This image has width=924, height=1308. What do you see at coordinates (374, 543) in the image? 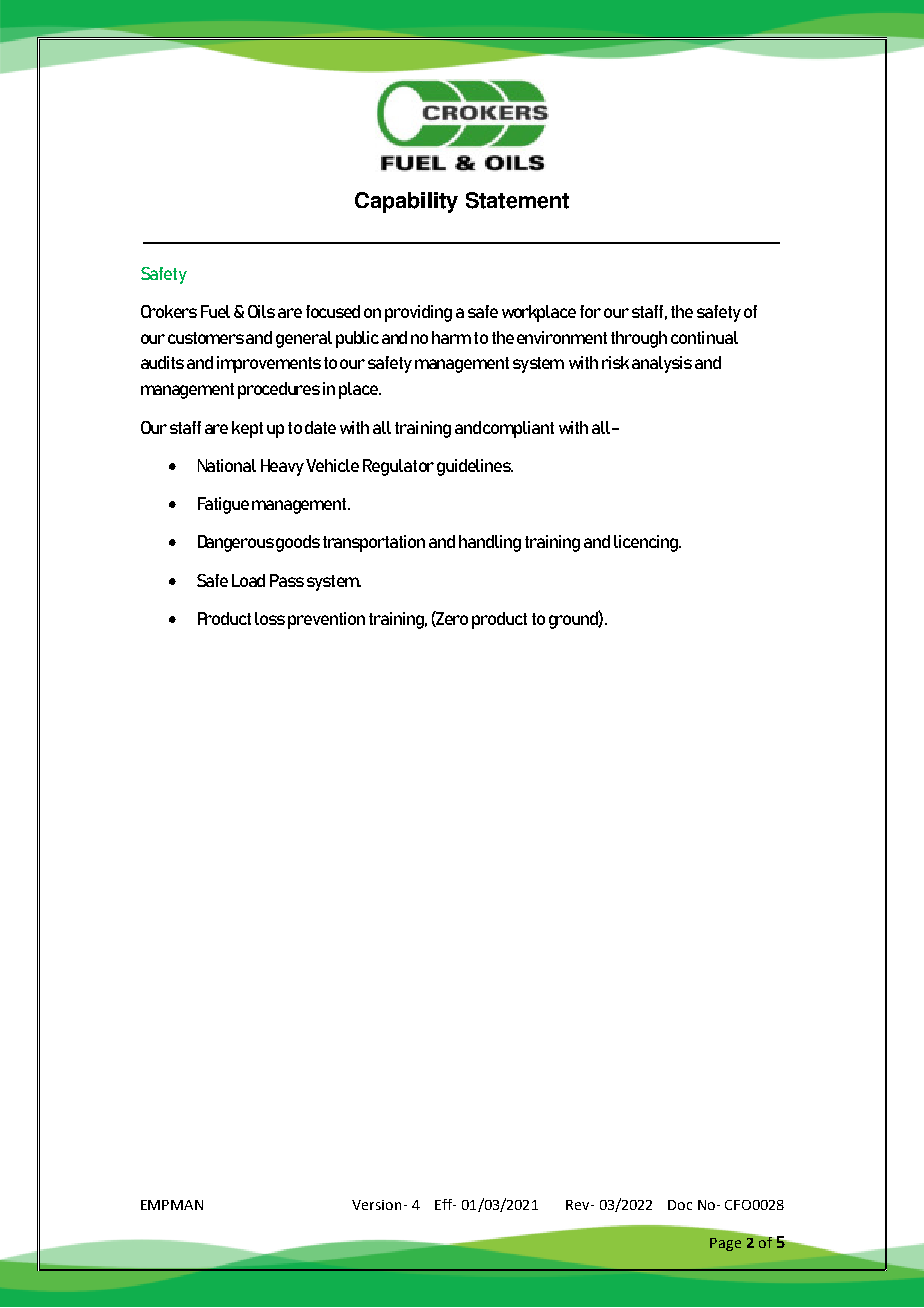
I see `transportation` at bounding box center [374, 543].
